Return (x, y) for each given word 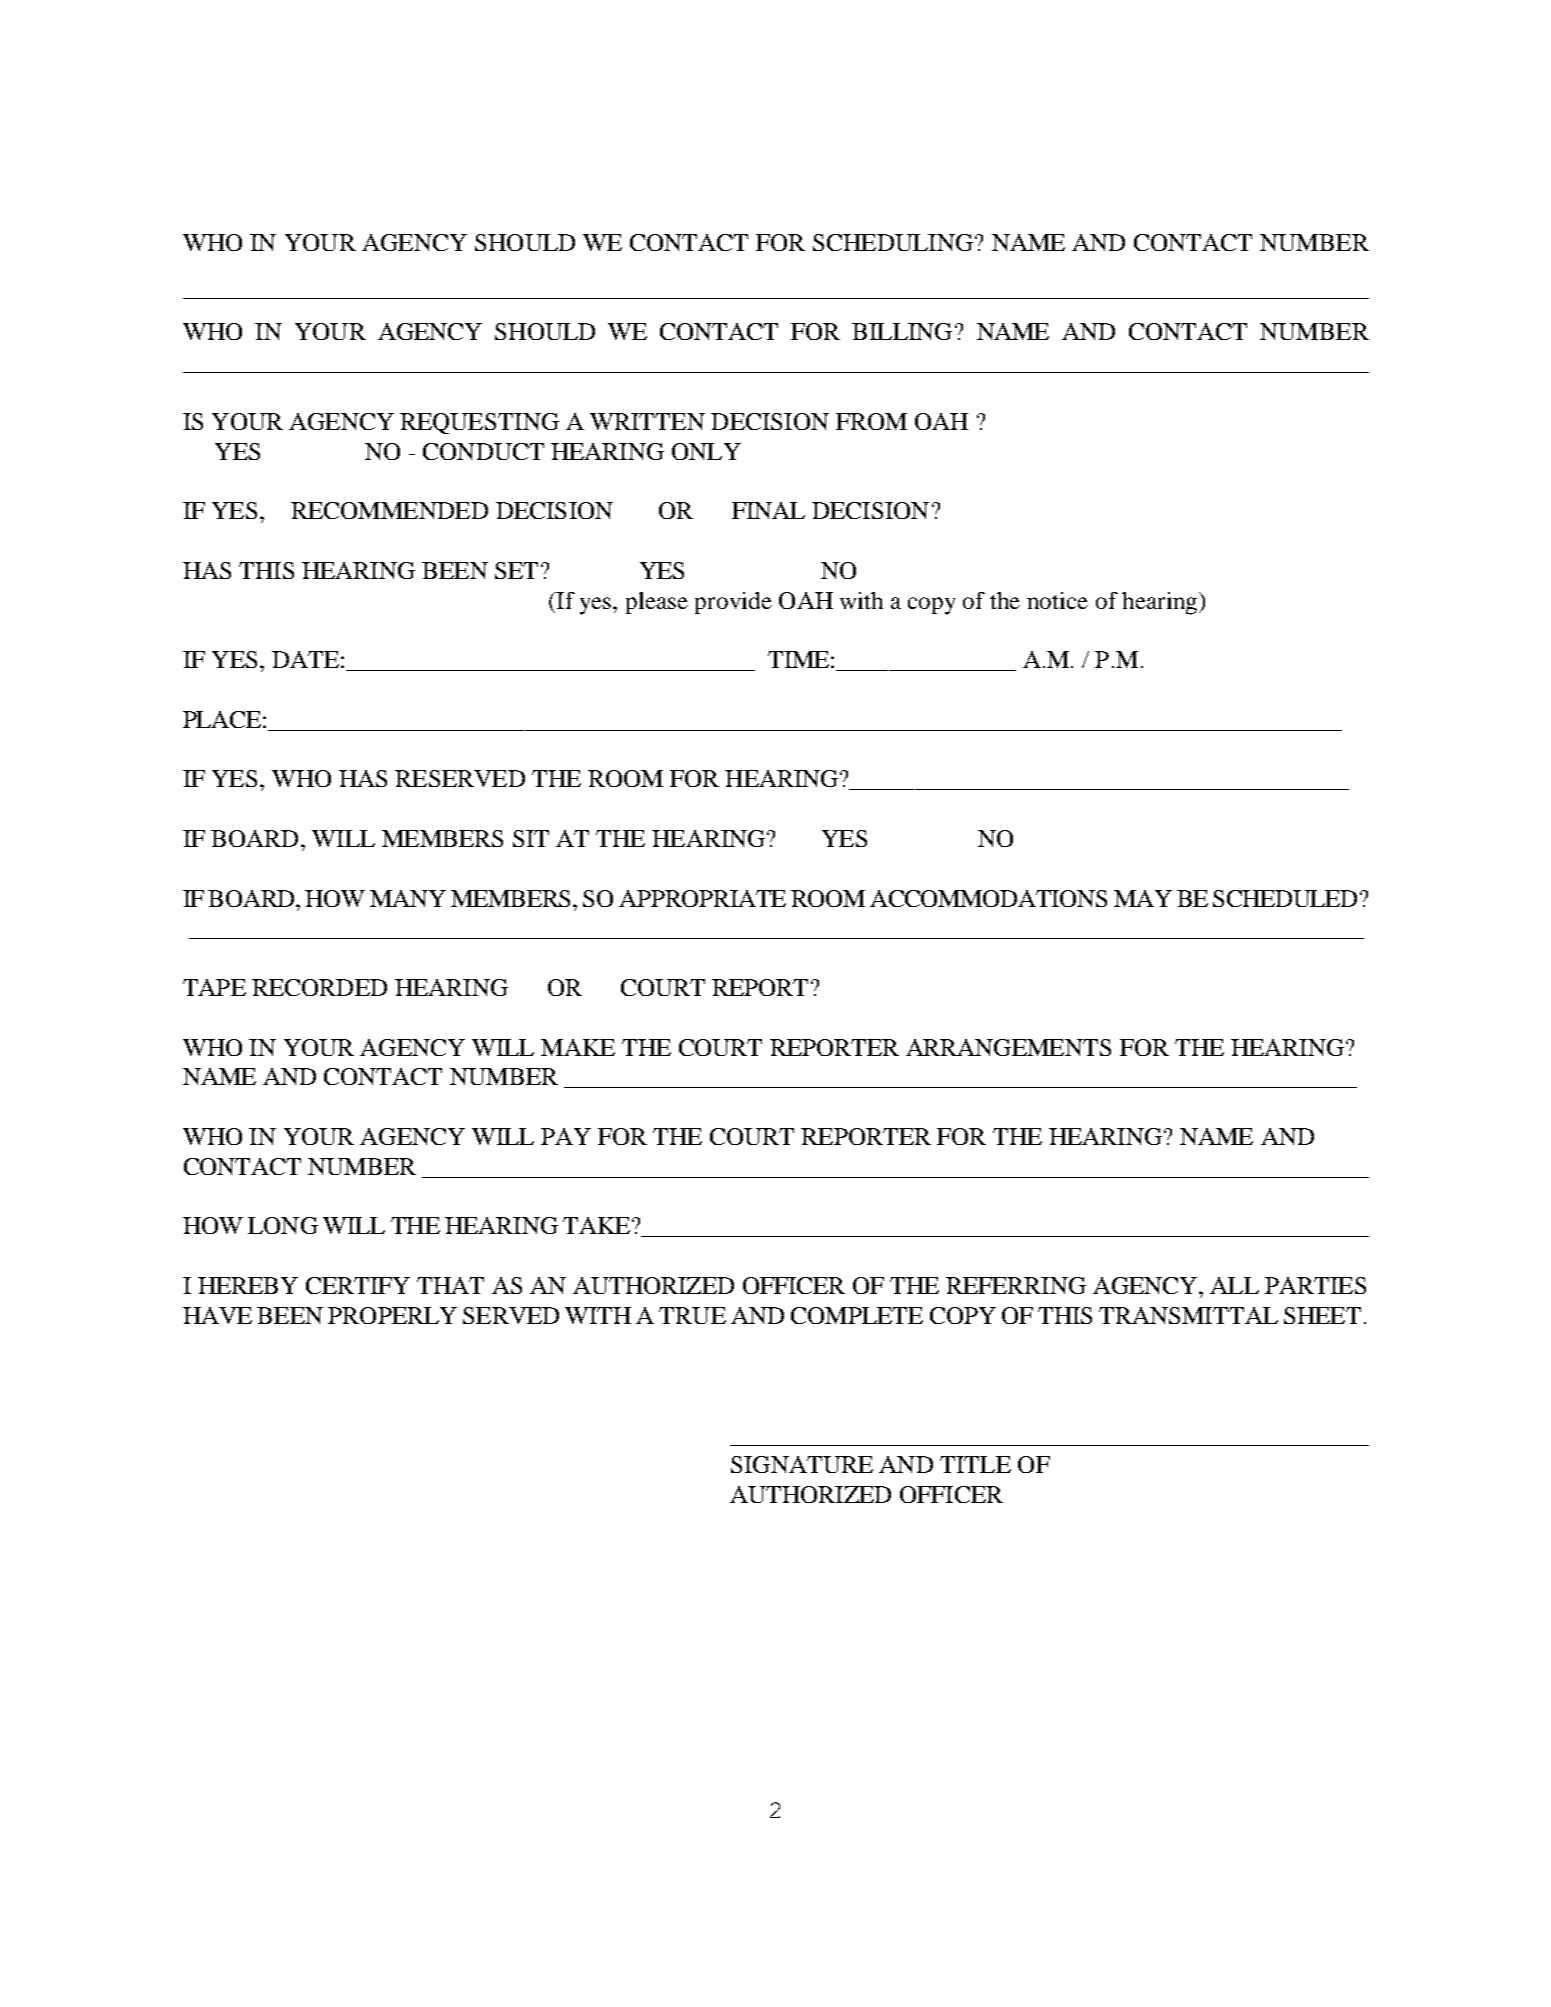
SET (516, 570)
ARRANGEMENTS (1008, 1047)
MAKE (578, 1047)
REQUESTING (479, 423)
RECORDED (319, 987)
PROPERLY (392, 1315)
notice (1057, 600)
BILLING (902, 331)
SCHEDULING (893, 242)
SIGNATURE (802, 1464)
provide (733, 603)
